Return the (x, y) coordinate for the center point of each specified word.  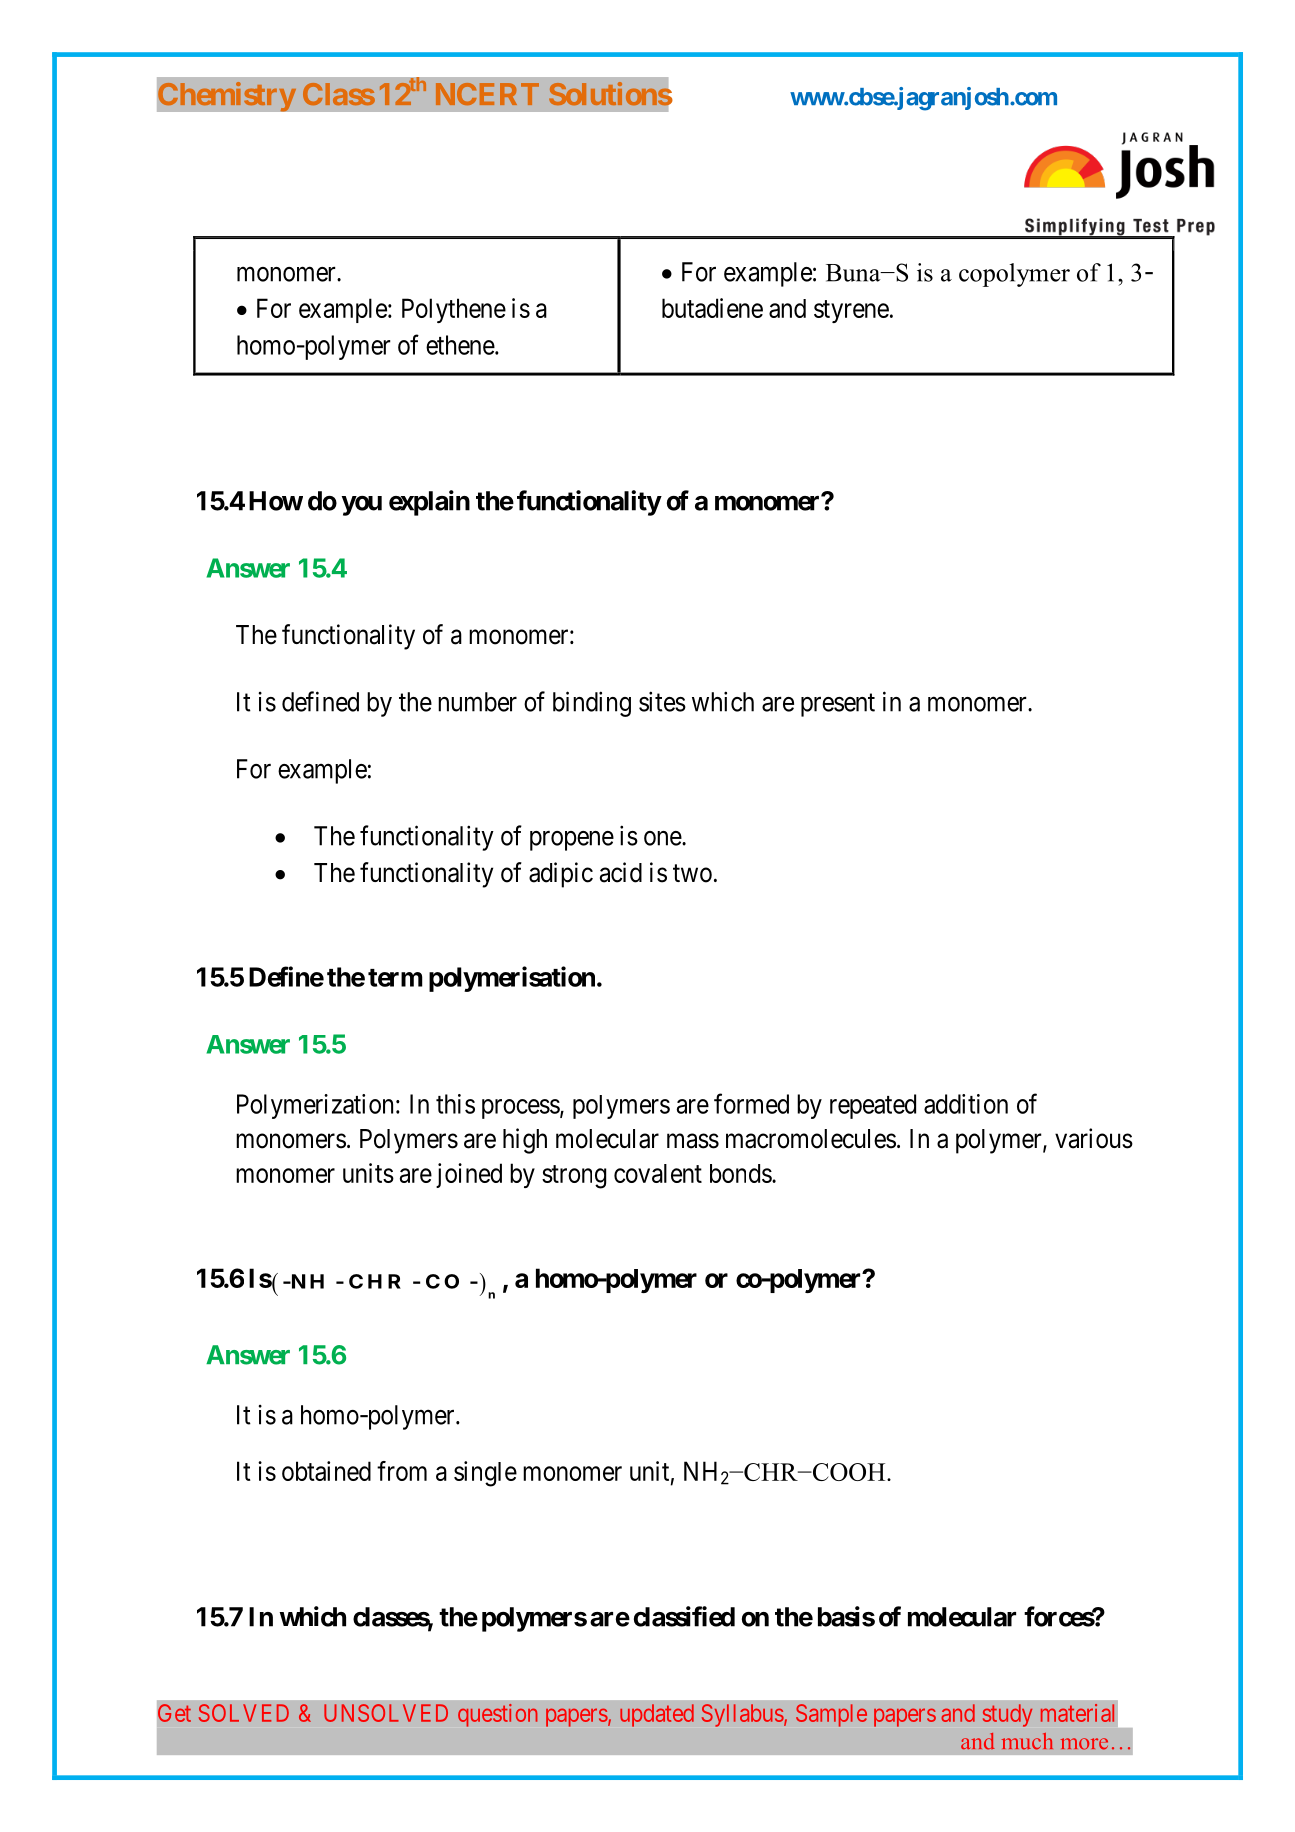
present (838, 705)
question (498, 1715)
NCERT (487, 94)
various (1094, 1138)
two (692, 873)
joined (469, 1175)
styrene (851, 311)
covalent (658, 1173)
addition (966, 1104)
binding (592, 704)
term (395, 978)
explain (429, 503)
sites (662, 701)
